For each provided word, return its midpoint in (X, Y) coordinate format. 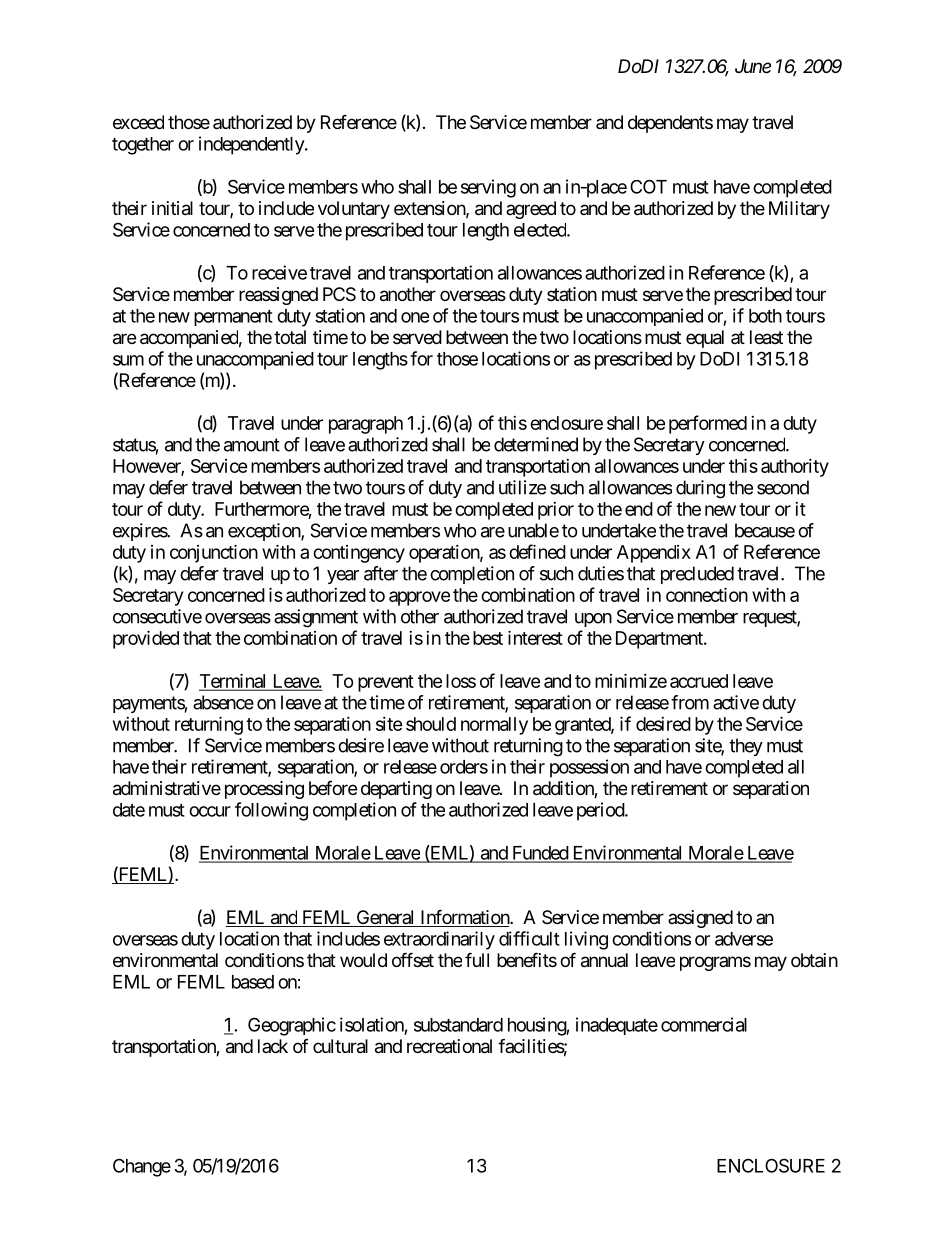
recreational (449, 1046)
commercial (704, 1024)
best (488, 638)
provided (146, 639)
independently (252, 145)
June (753, 66)
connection (707, 594)
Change (142, 1167)
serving (488, 188)
